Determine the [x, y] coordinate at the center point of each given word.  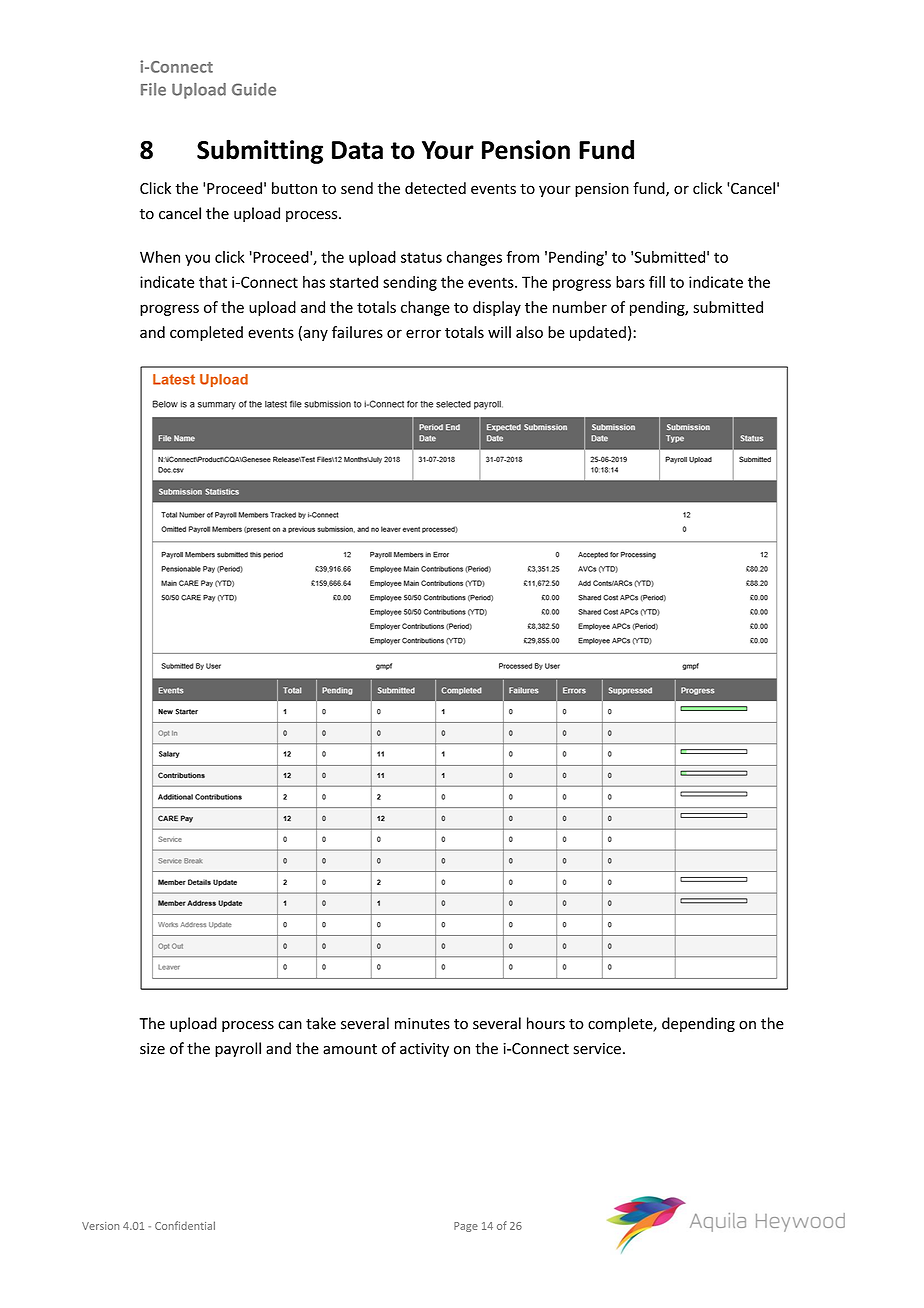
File [153, 89]
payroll [238, 1049]
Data [357, 150]
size [152, 1049]
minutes [422, 1024]
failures [357, 332]
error [423, 333]
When [160, 257]
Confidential [185, 1225]
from [522, 257]
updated [598, 333]
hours [546, 1023]
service [597, 1049]
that [213, 282]
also [529, 332]
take [321, 1023]
